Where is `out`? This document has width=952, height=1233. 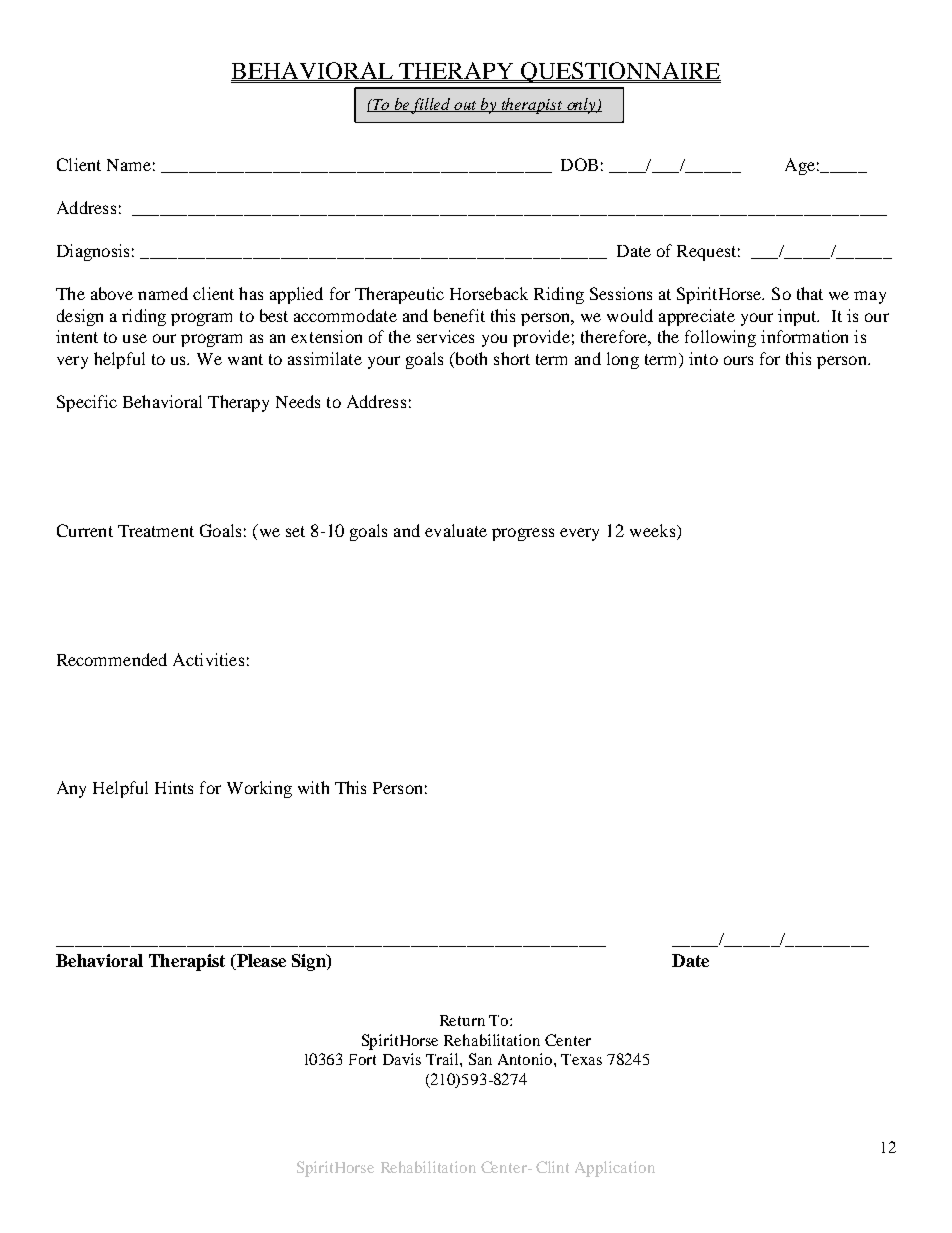 out is located at coordinates (466, 106).
